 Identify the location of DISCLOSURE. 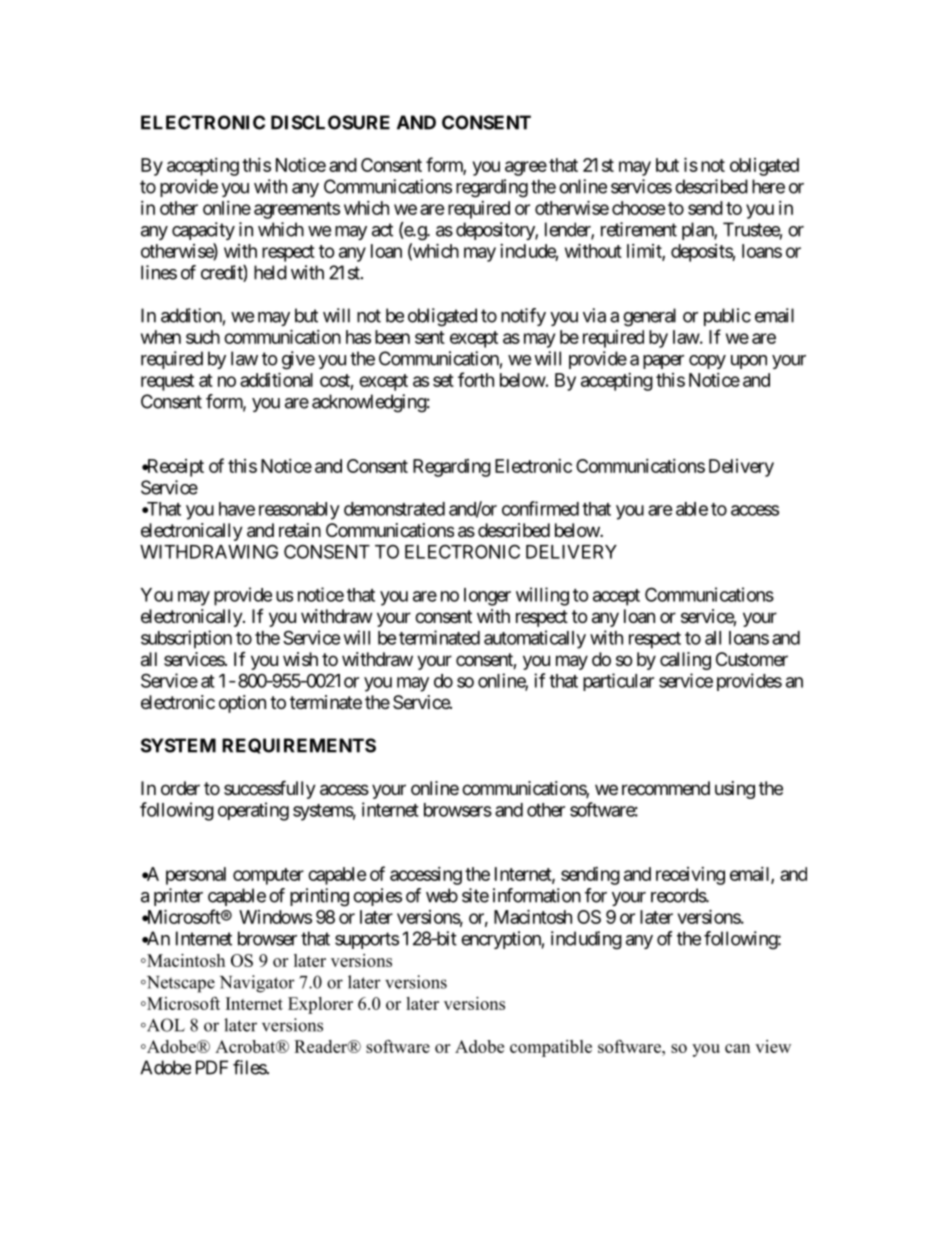
(330, 122).
